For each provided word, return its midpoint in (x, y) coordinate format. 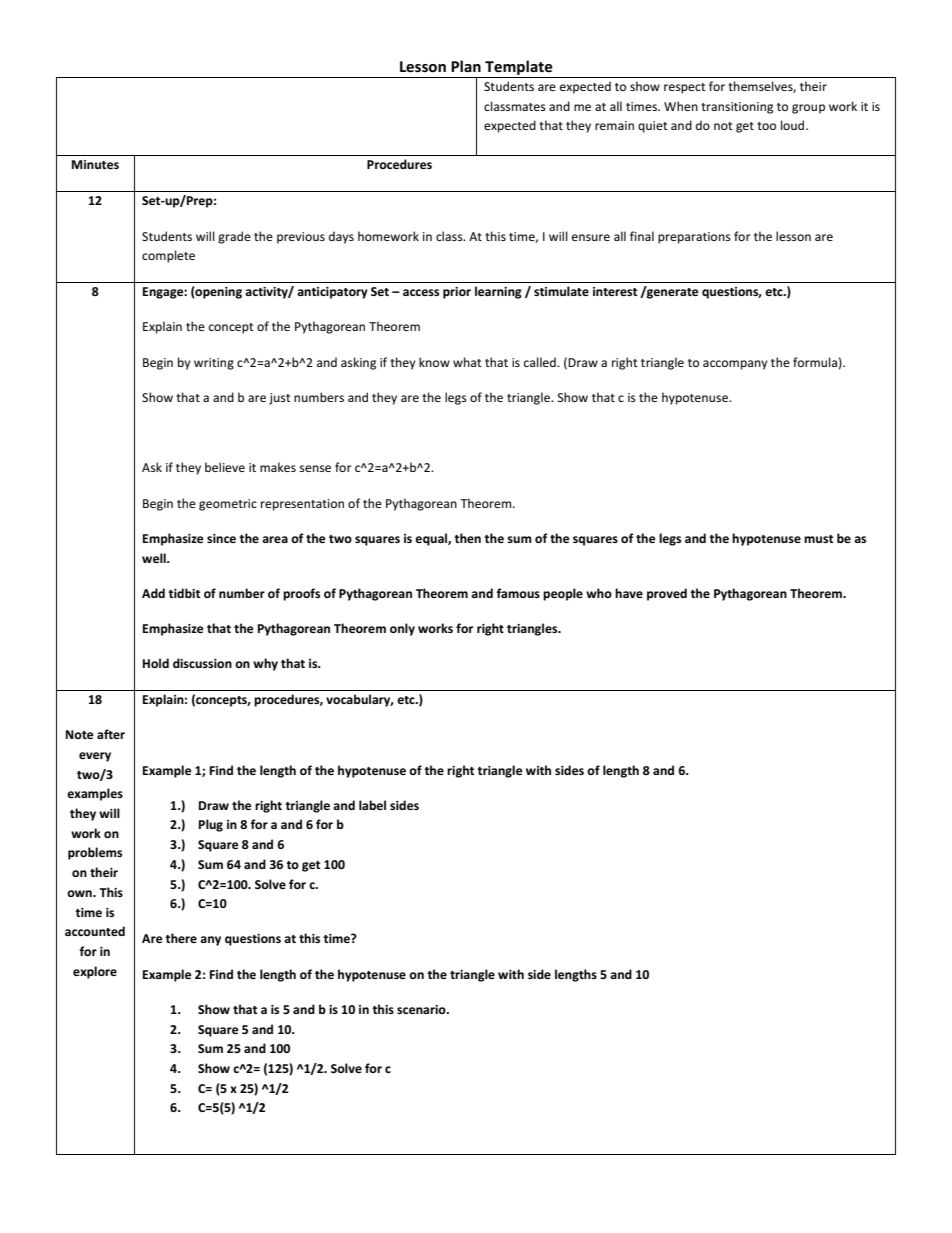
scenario (422, 1009)
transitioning (737, 108)
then (467, 538)
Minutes (95, 164)
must (818, 539)
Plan (466, 66)
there (181, 938)
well (155, 558)
